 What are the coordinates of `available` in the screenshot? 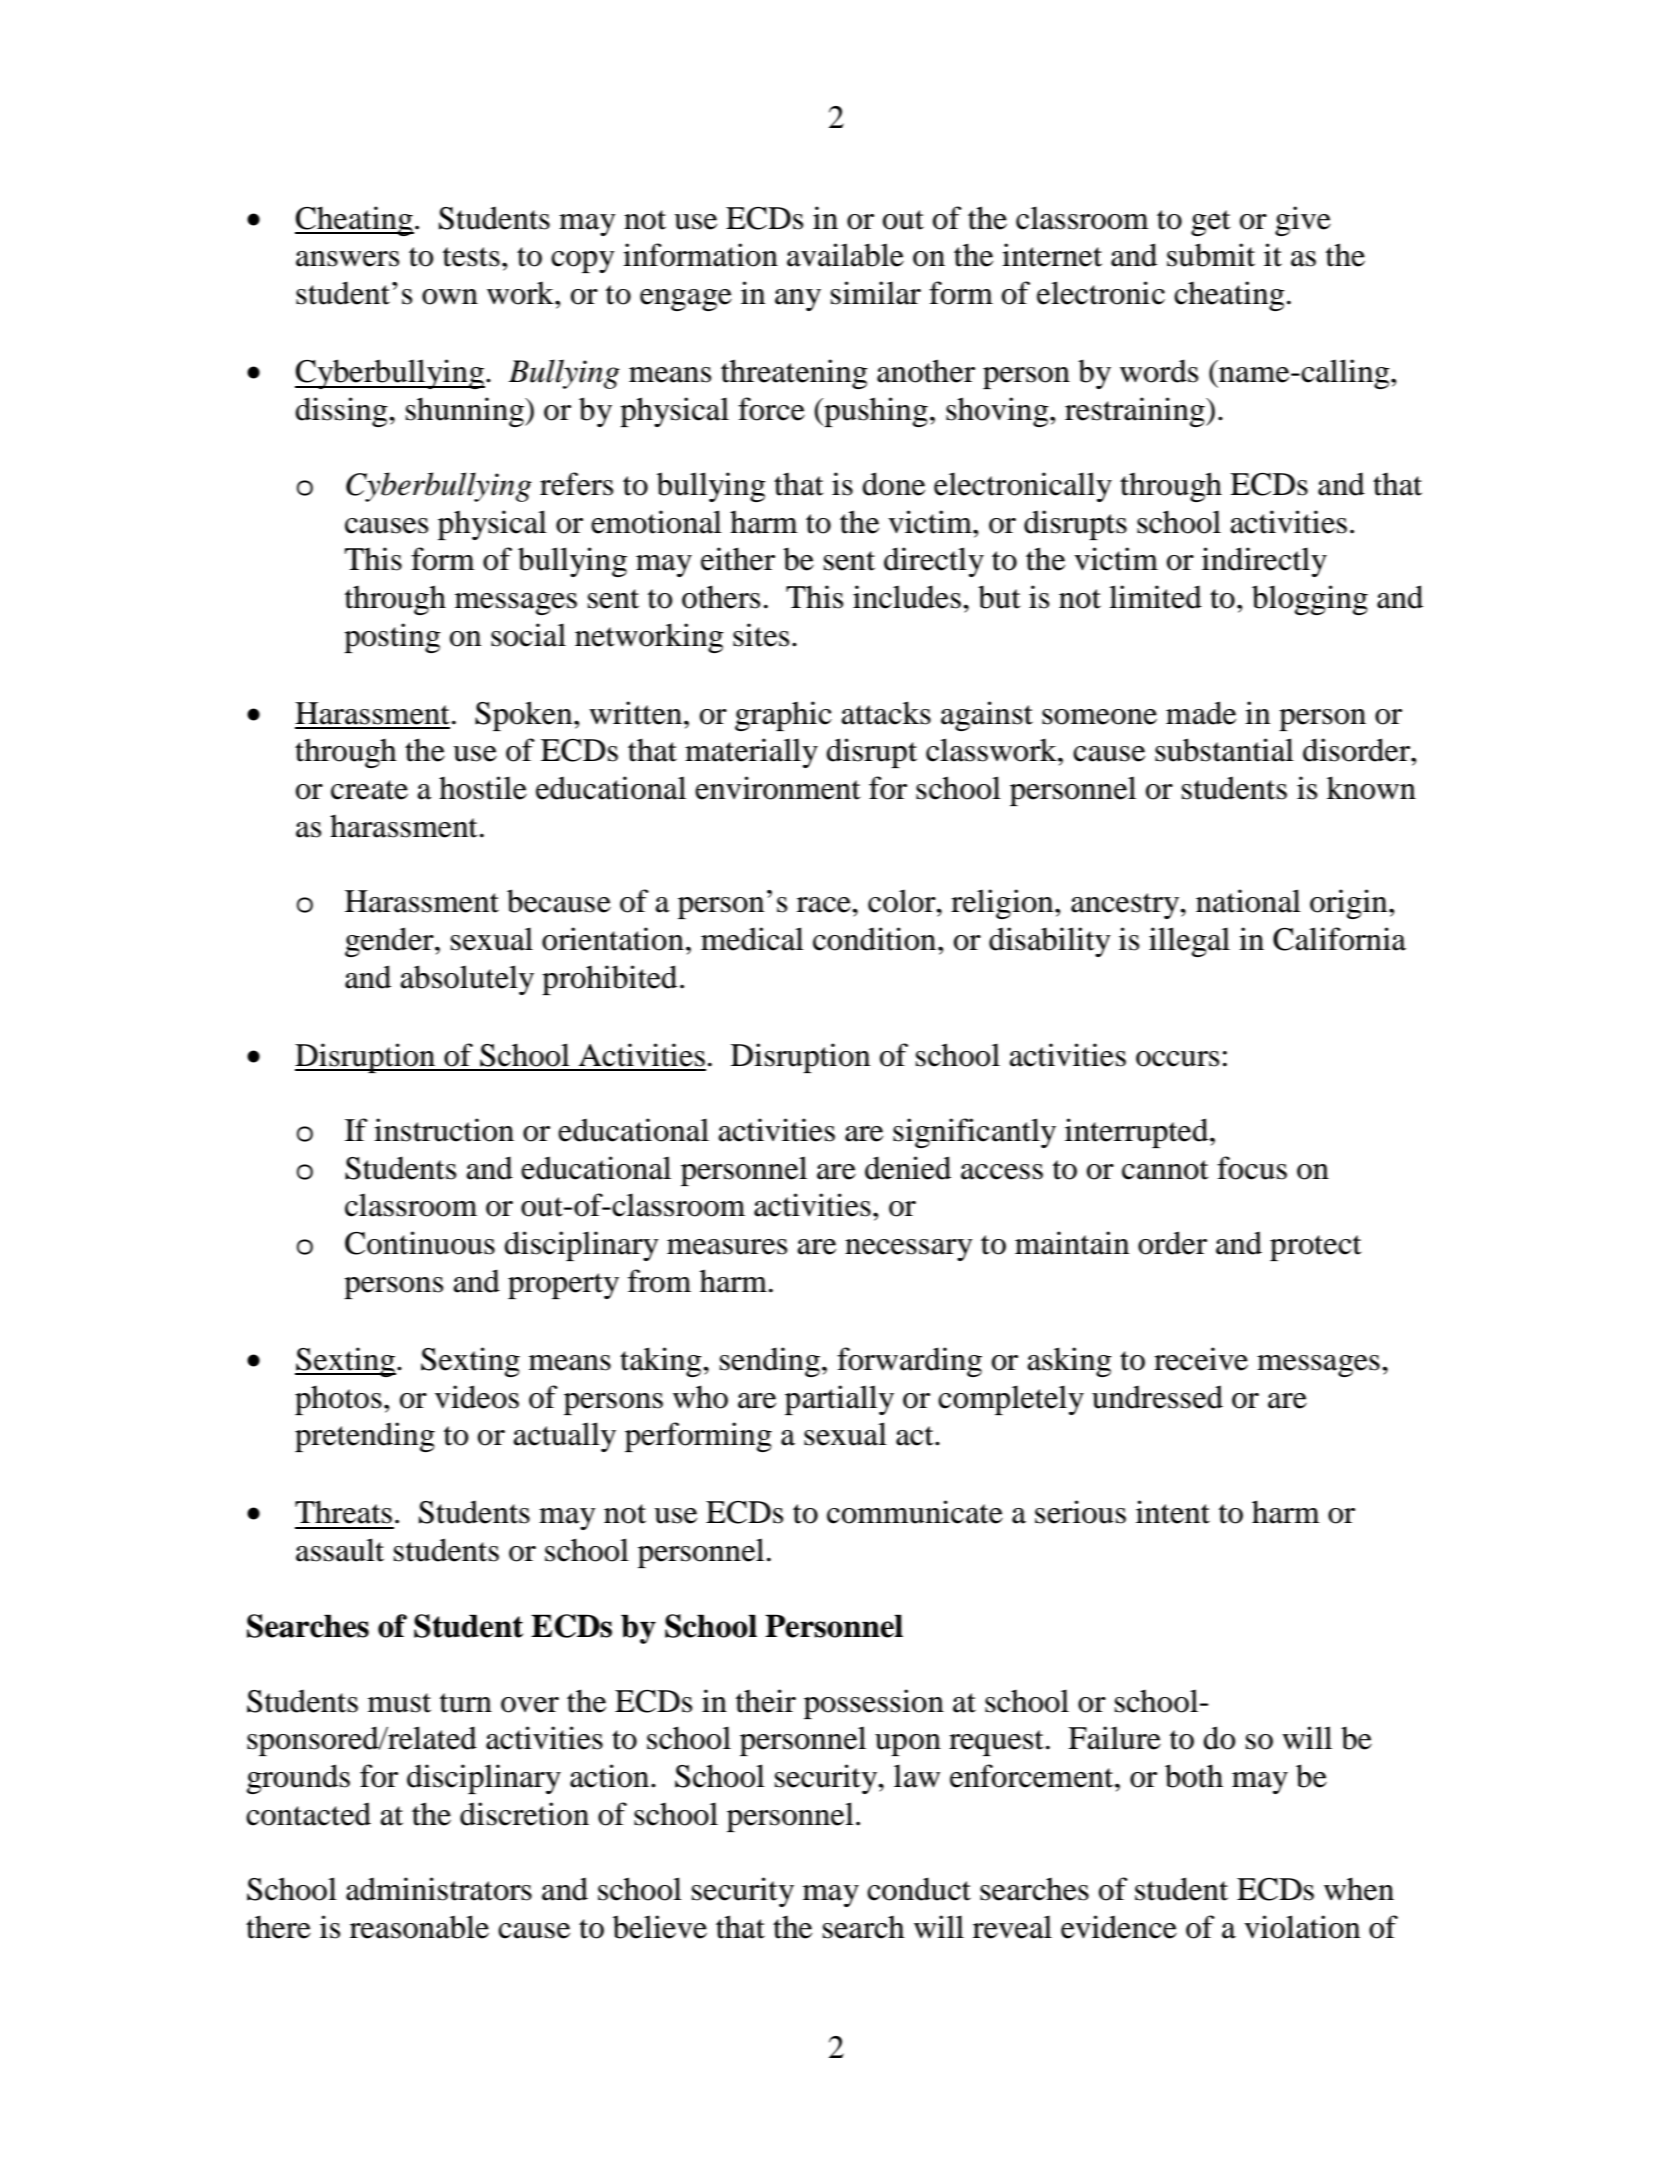 It's located at (845, 255).
